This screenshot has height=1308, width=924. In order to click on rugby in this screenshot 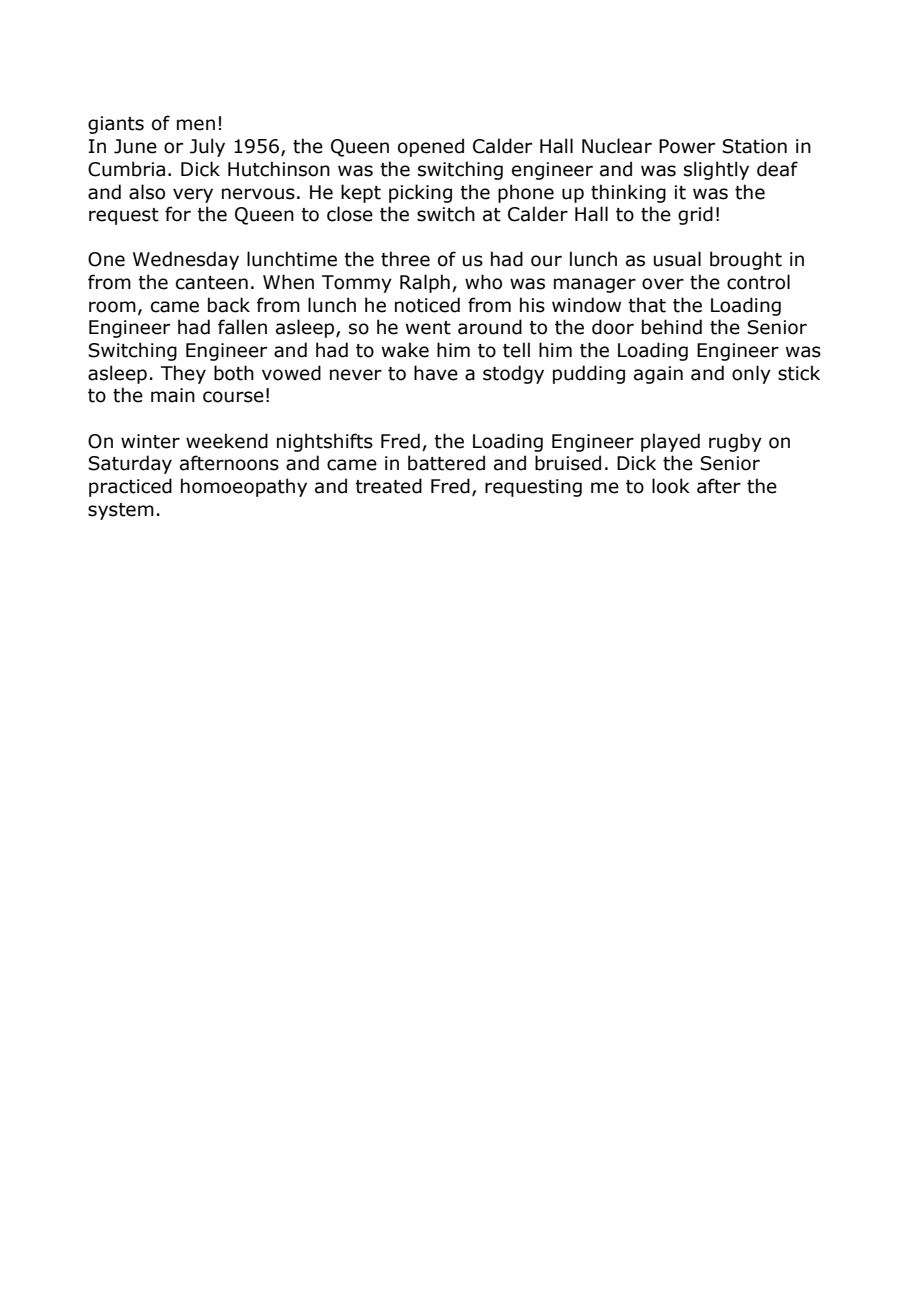, I will do `click(735, 442)`.
